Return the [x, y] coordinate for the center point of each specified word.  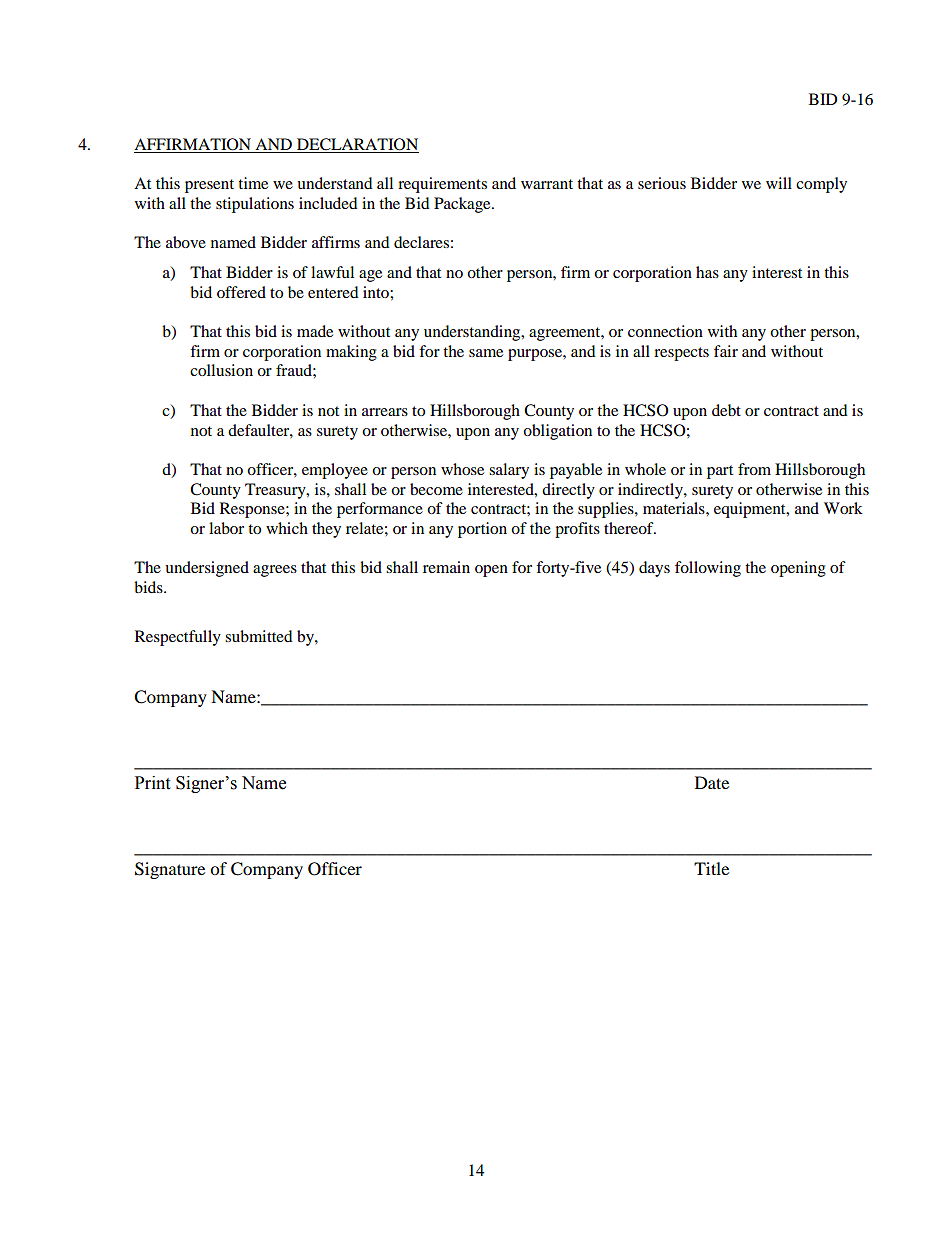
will [779, 183]
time [253, 183]
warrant [547, 184]
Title [711, 868]
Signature [170, 870]
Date [712, 782]
